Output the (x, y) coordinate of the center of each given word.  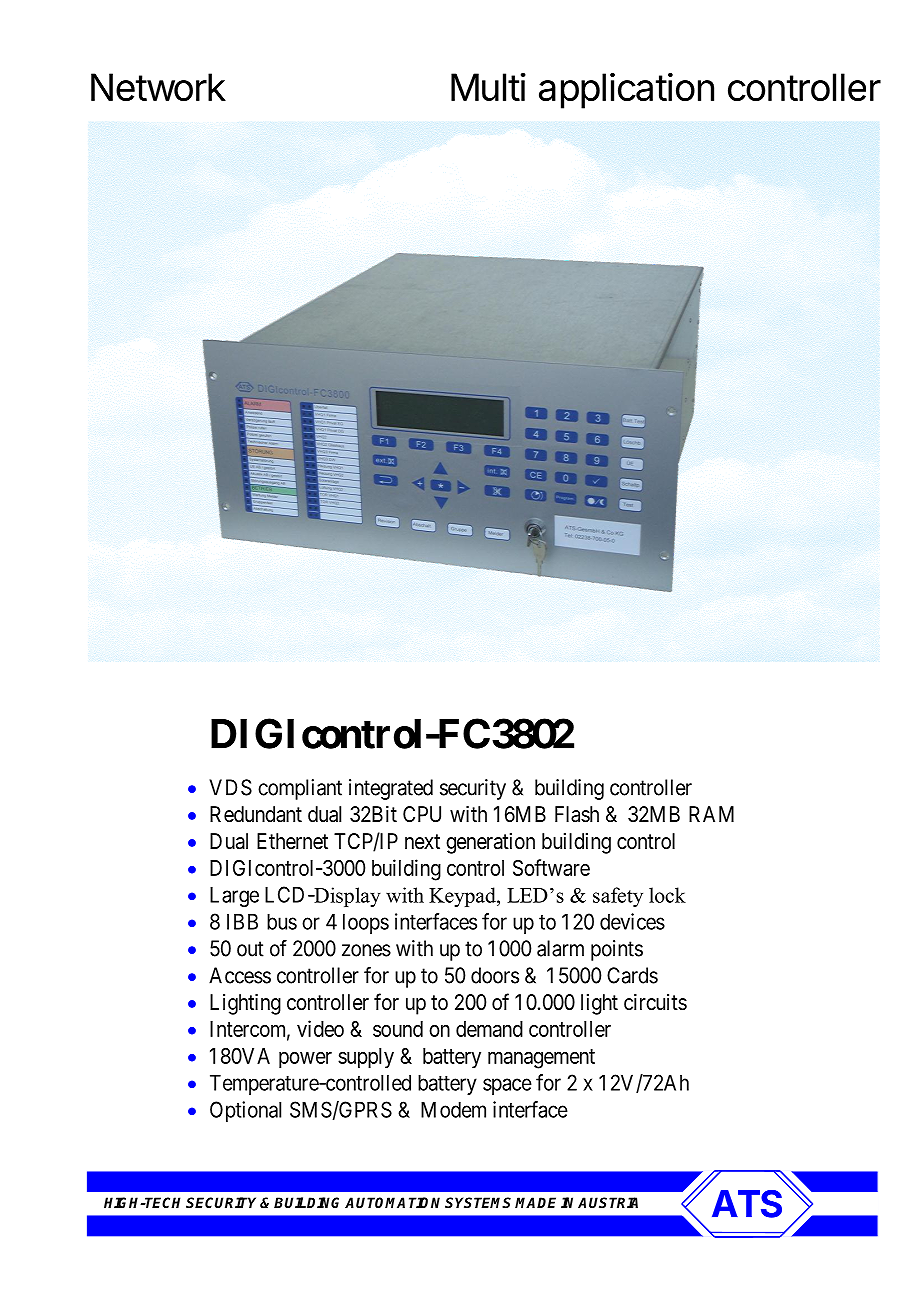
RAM (711, 814)
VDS (230, 787)
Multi (488, 87)
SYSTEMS (478, 1202)
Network (158, 87)
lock (667, 895)
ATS (747, 1204)
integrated (391, 789)
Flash (577, 814)
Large (234, 896)
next (422, 841)
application (626, 90)
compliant (300, 789)
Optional (245, 1111)
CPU (422, 814)
